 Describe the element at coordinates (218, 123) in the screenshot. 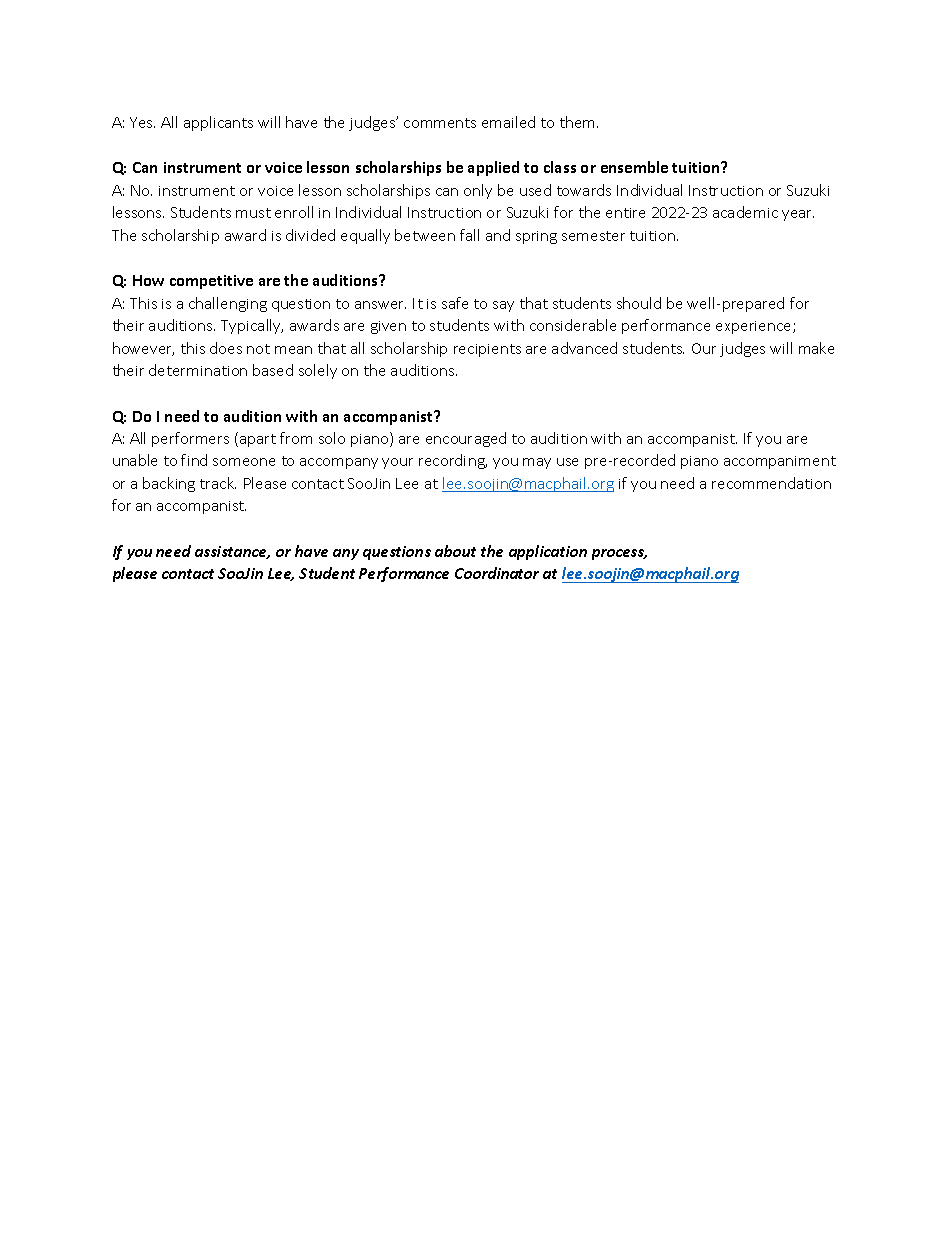

I see `applicants` at that location.
